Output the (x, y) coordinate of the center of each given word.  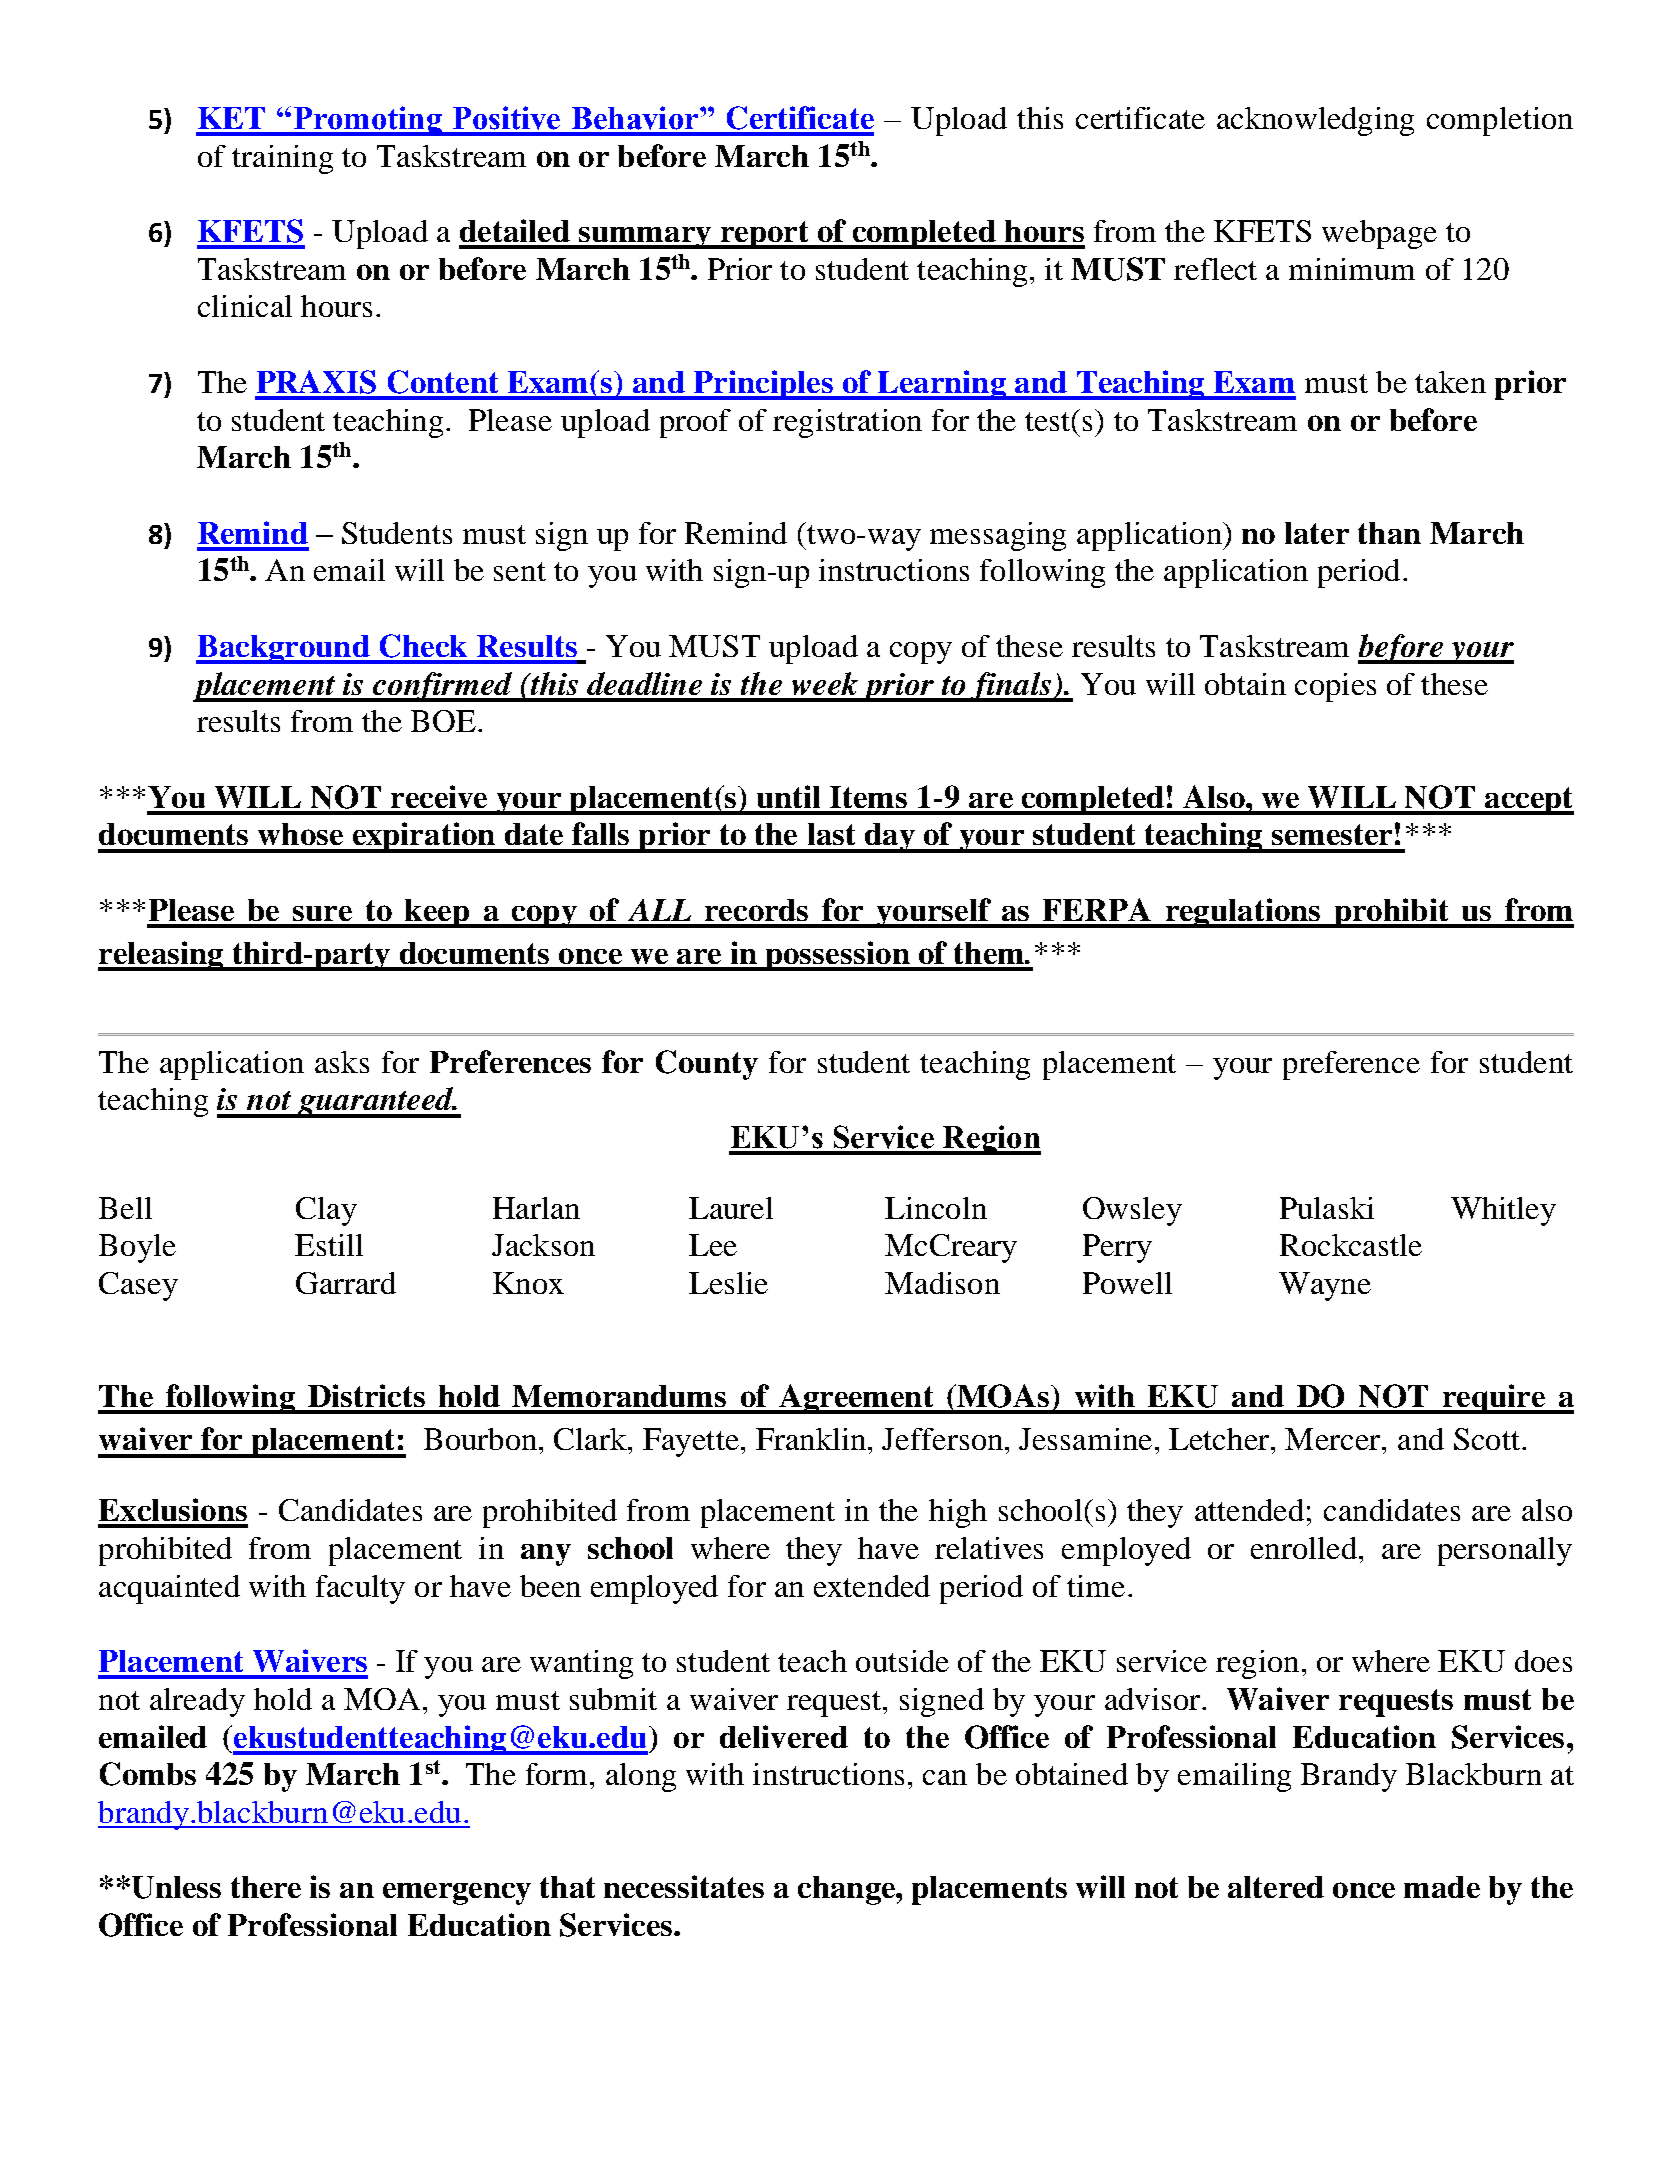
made (1442, 1887)
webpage (1379, 234)
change (847, 1890)
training (282, 159)
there (266, 1887)
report (764, 235)
